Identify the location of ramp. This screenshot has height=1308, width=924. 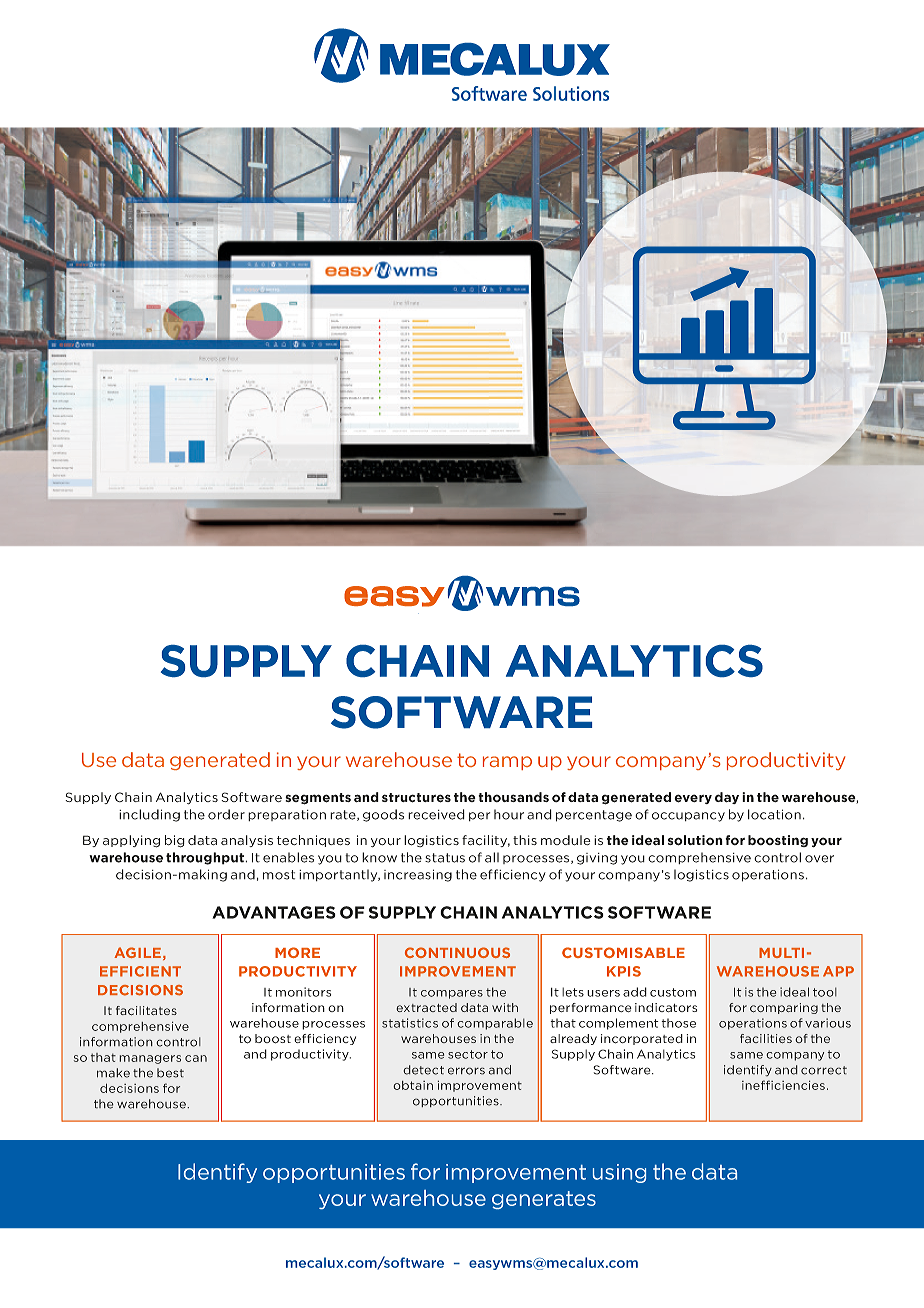
(507, 763).
